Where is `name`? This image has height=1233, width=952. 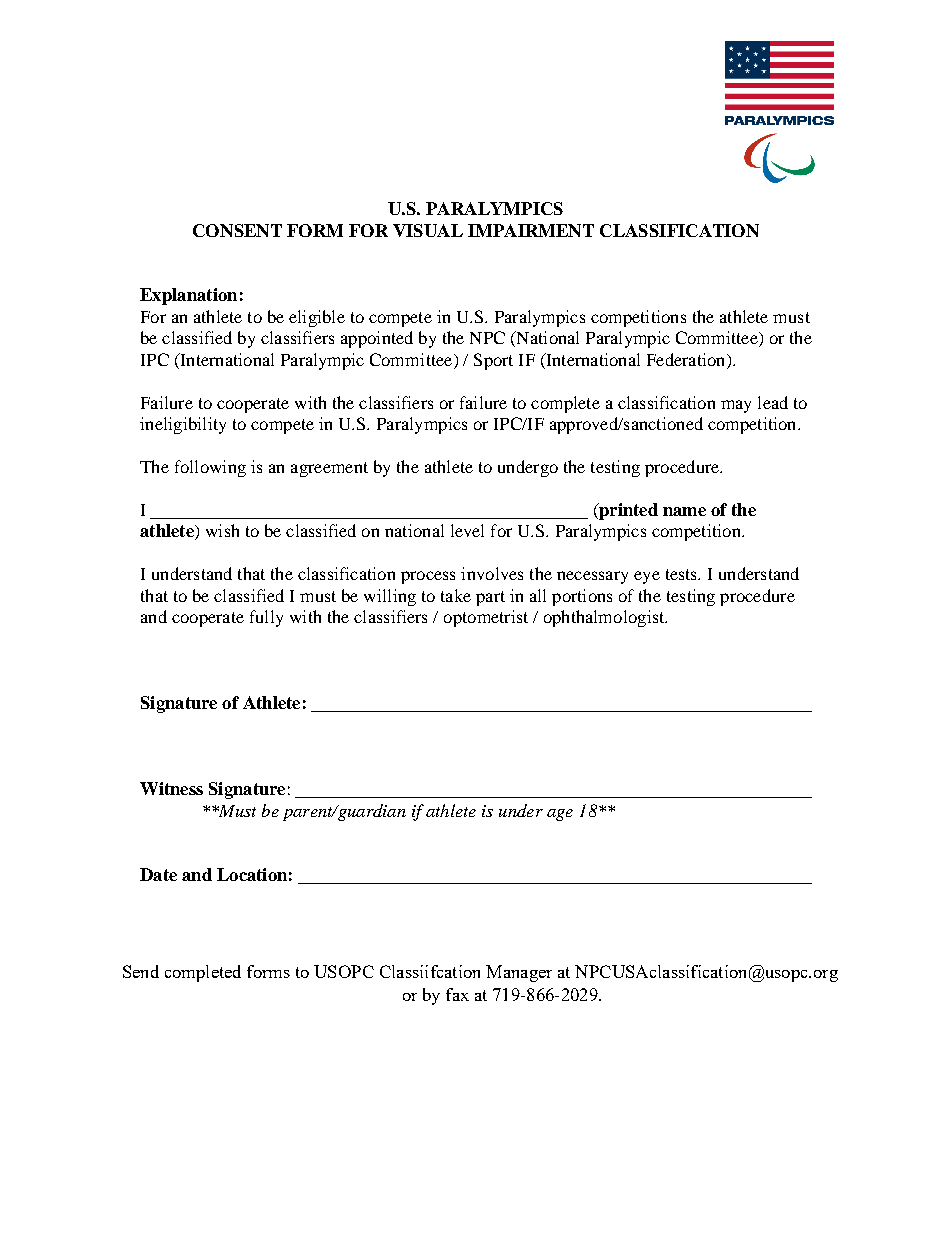 name is located at coordinates (684, 511).
